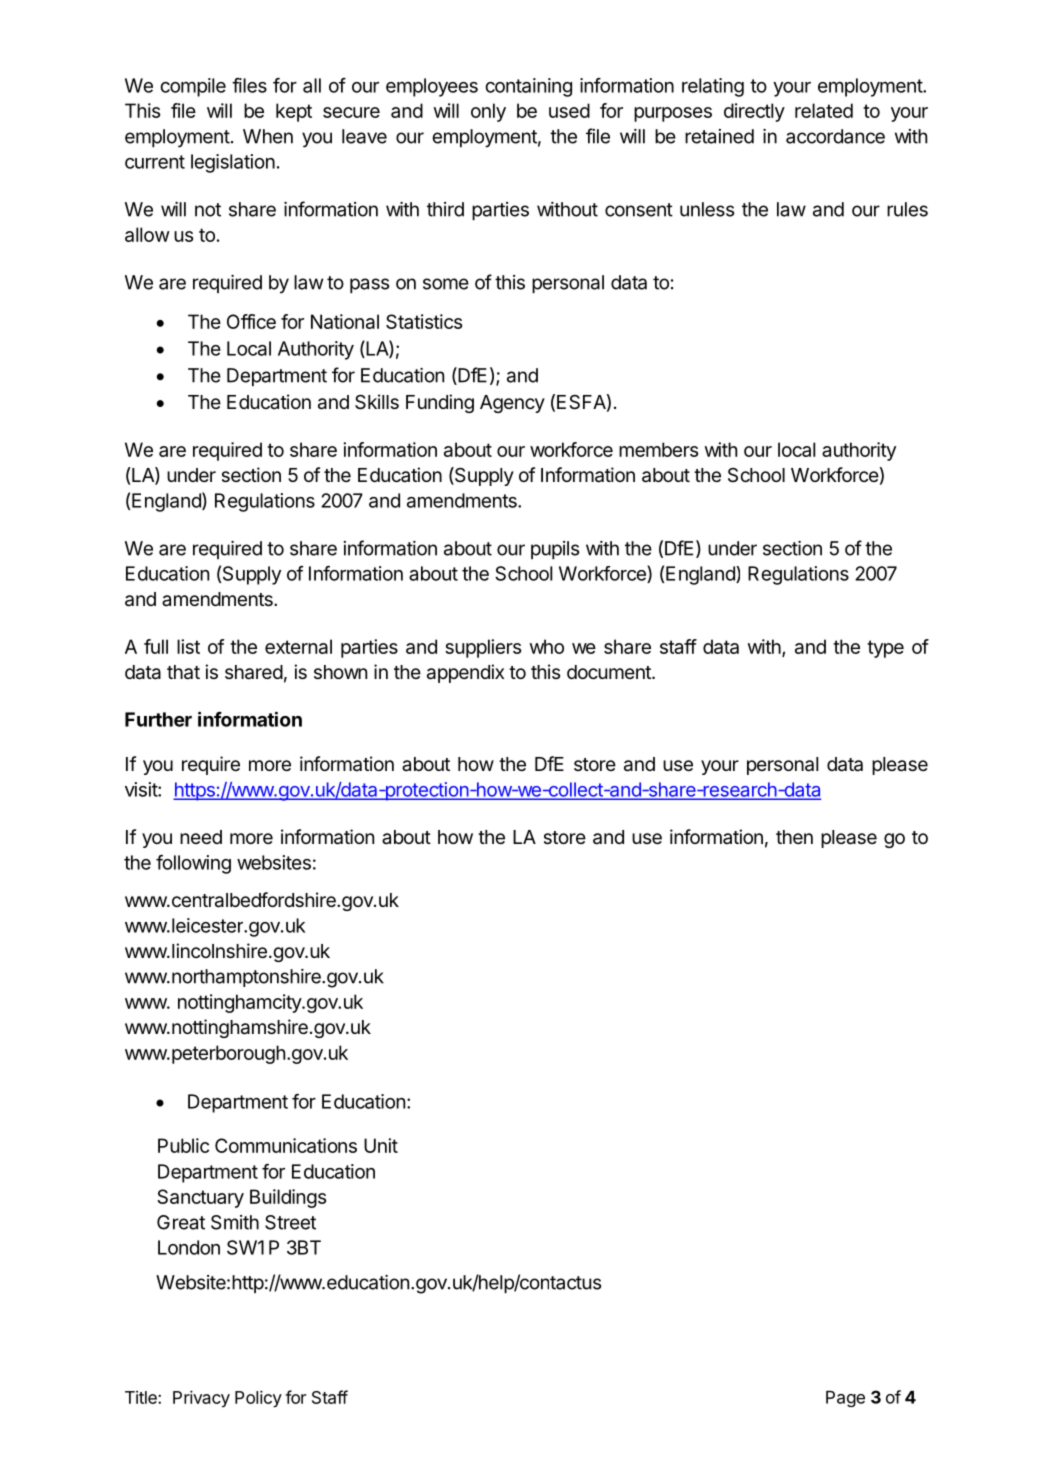  I want to click on following, so click(193, 864).
